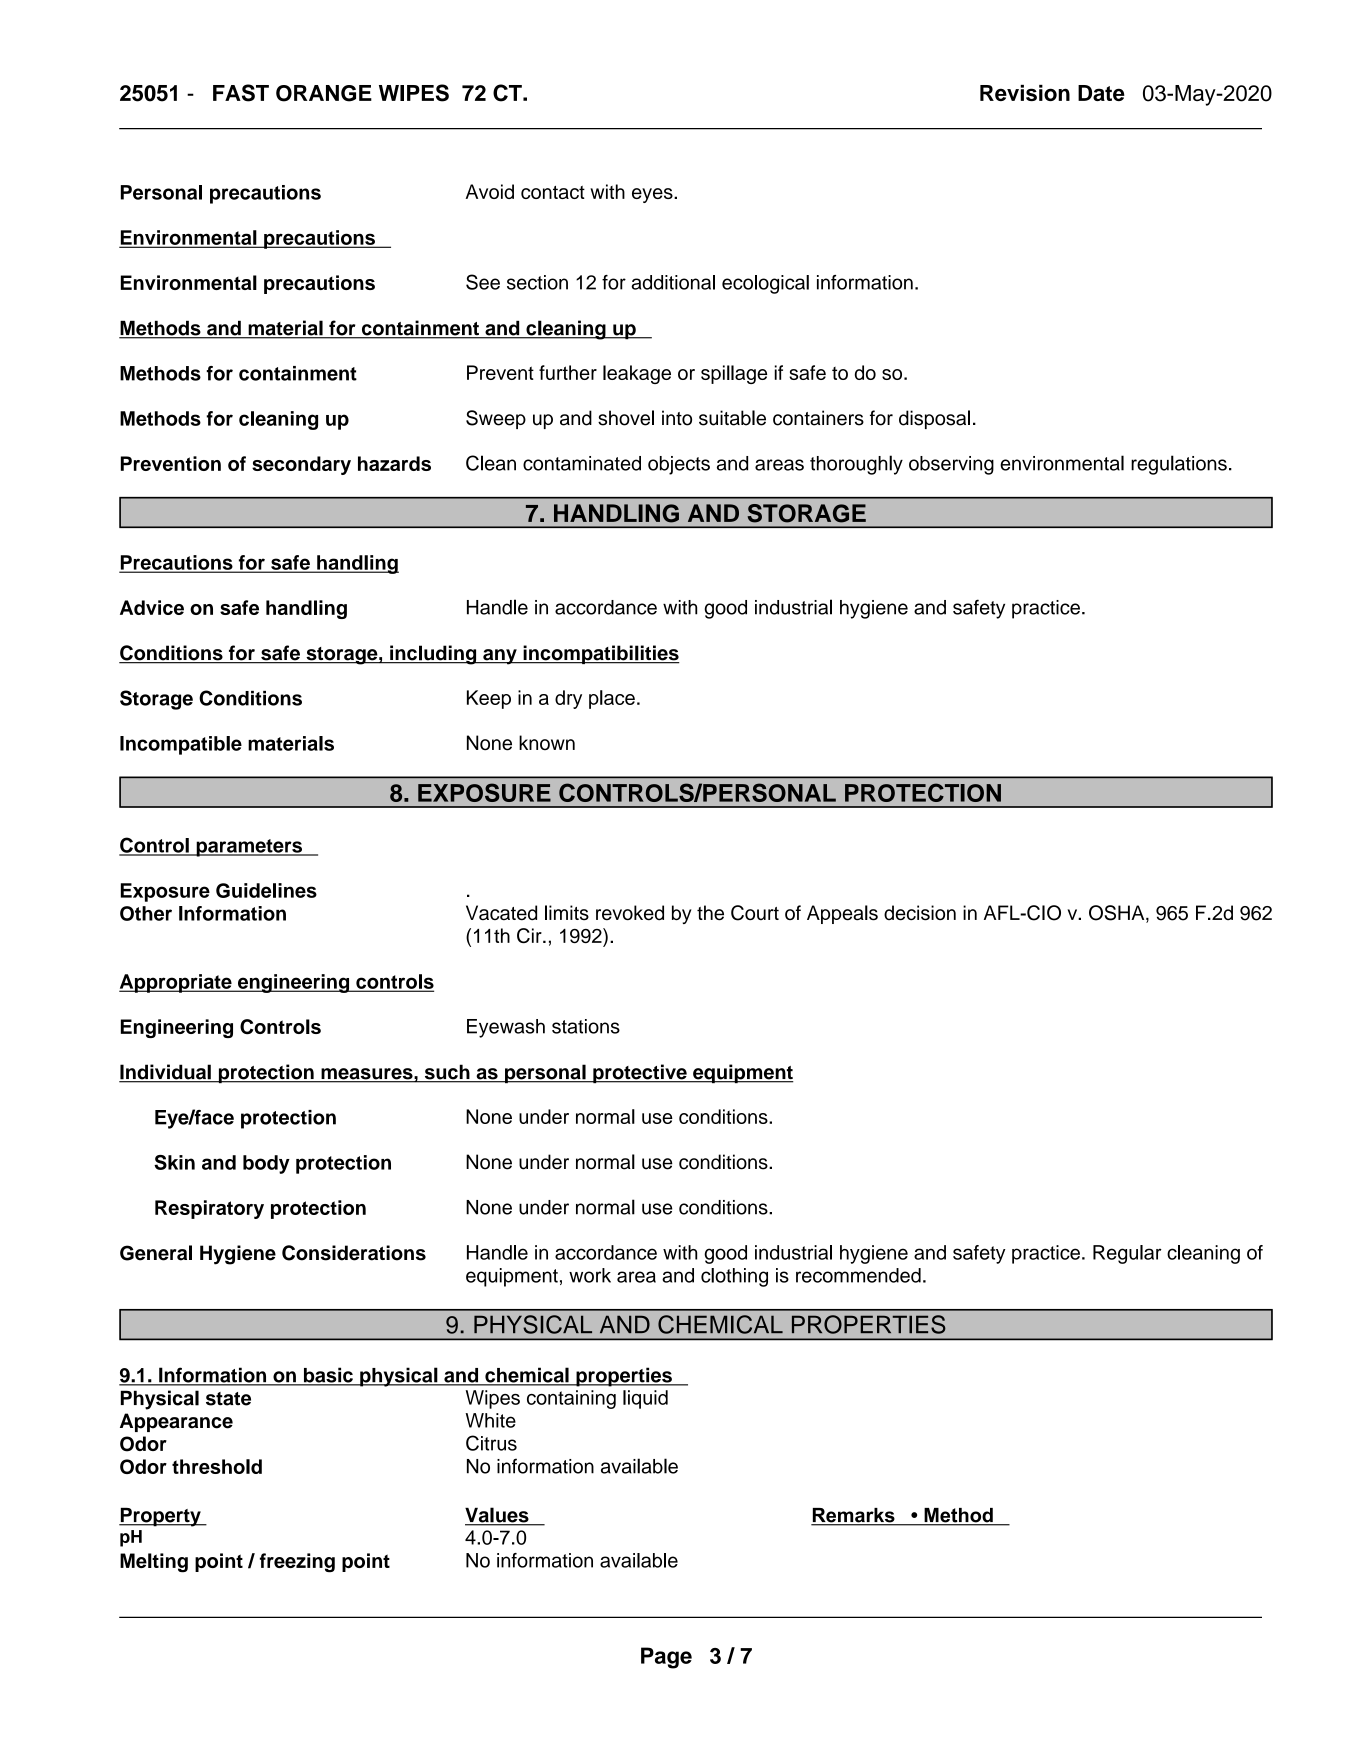 The image size is (1354, 1752). I want to click on freezing, so click(297, 1563).
